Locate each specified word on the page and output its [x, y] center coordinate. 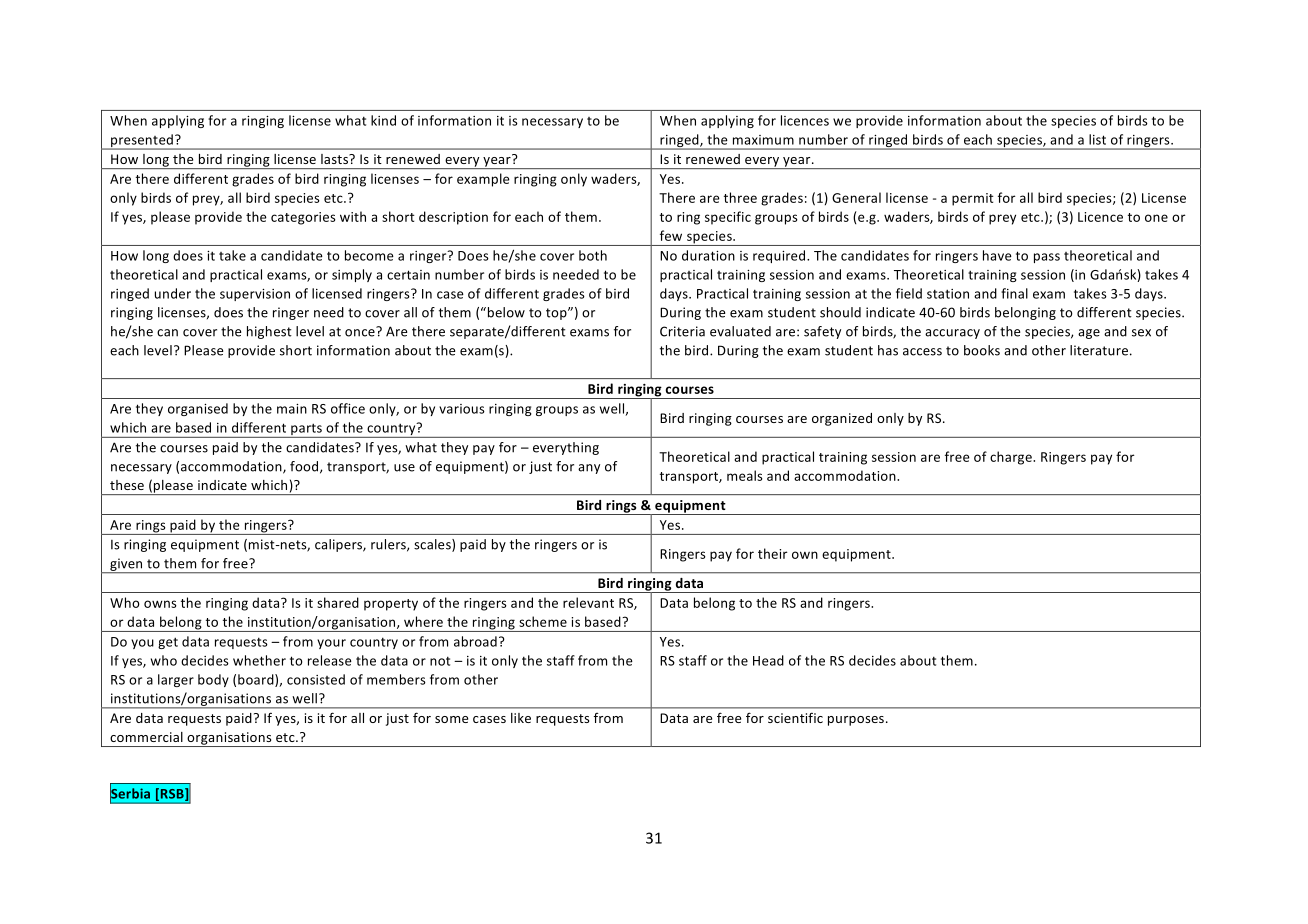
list [1097, 139]
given [126, 566]
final [1014, 293]
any [589, 469]
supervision [255, 295]
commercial [146, 737]
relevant [588, 602]
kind [383, 120]
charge [1012, 458]
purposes [857, 721]
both [593, 255]
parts [306, 430]
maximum [763, 140]
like [521, 718]
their [773, 553]
